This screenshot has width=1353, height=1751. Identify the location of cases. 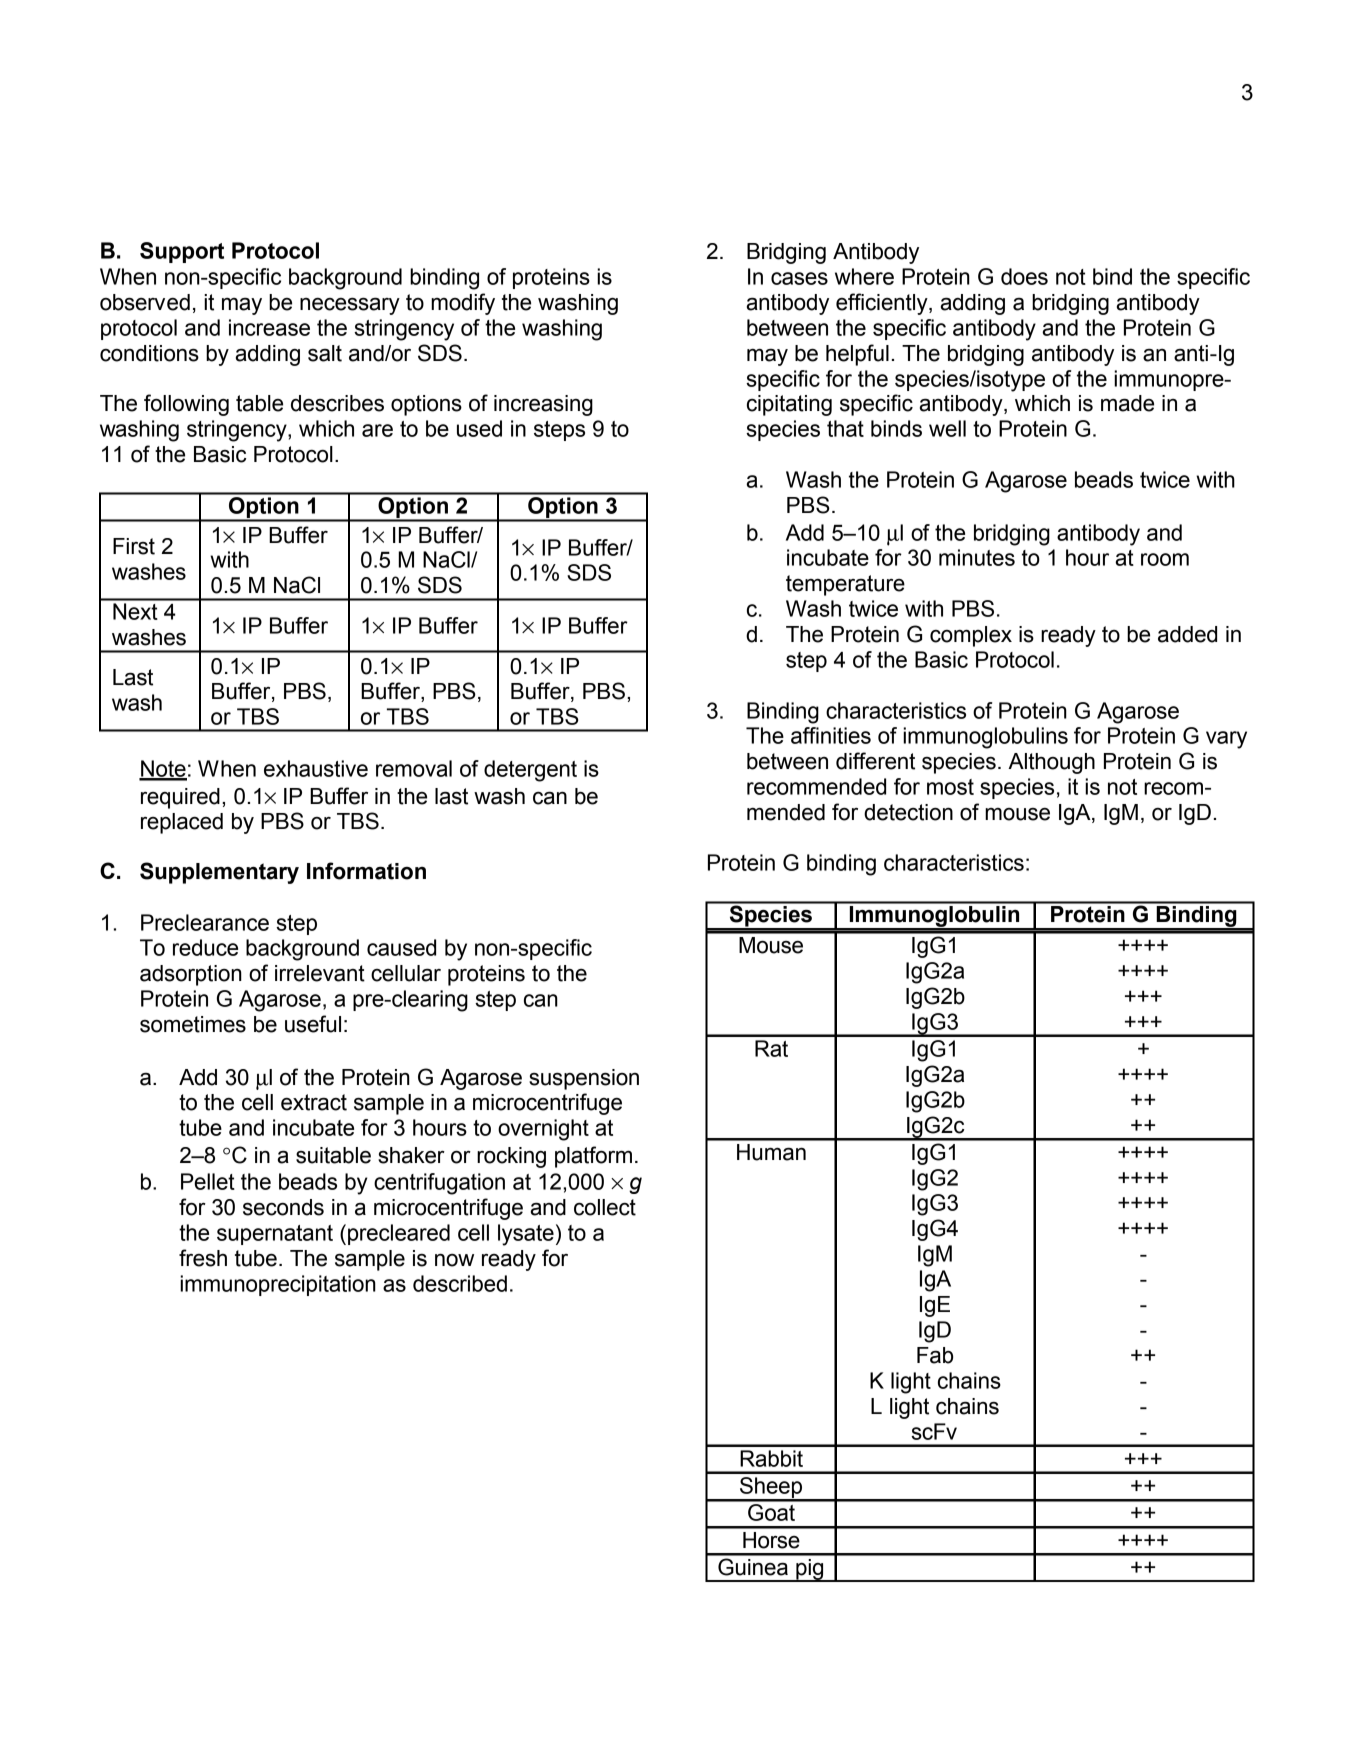
(799, 278).
